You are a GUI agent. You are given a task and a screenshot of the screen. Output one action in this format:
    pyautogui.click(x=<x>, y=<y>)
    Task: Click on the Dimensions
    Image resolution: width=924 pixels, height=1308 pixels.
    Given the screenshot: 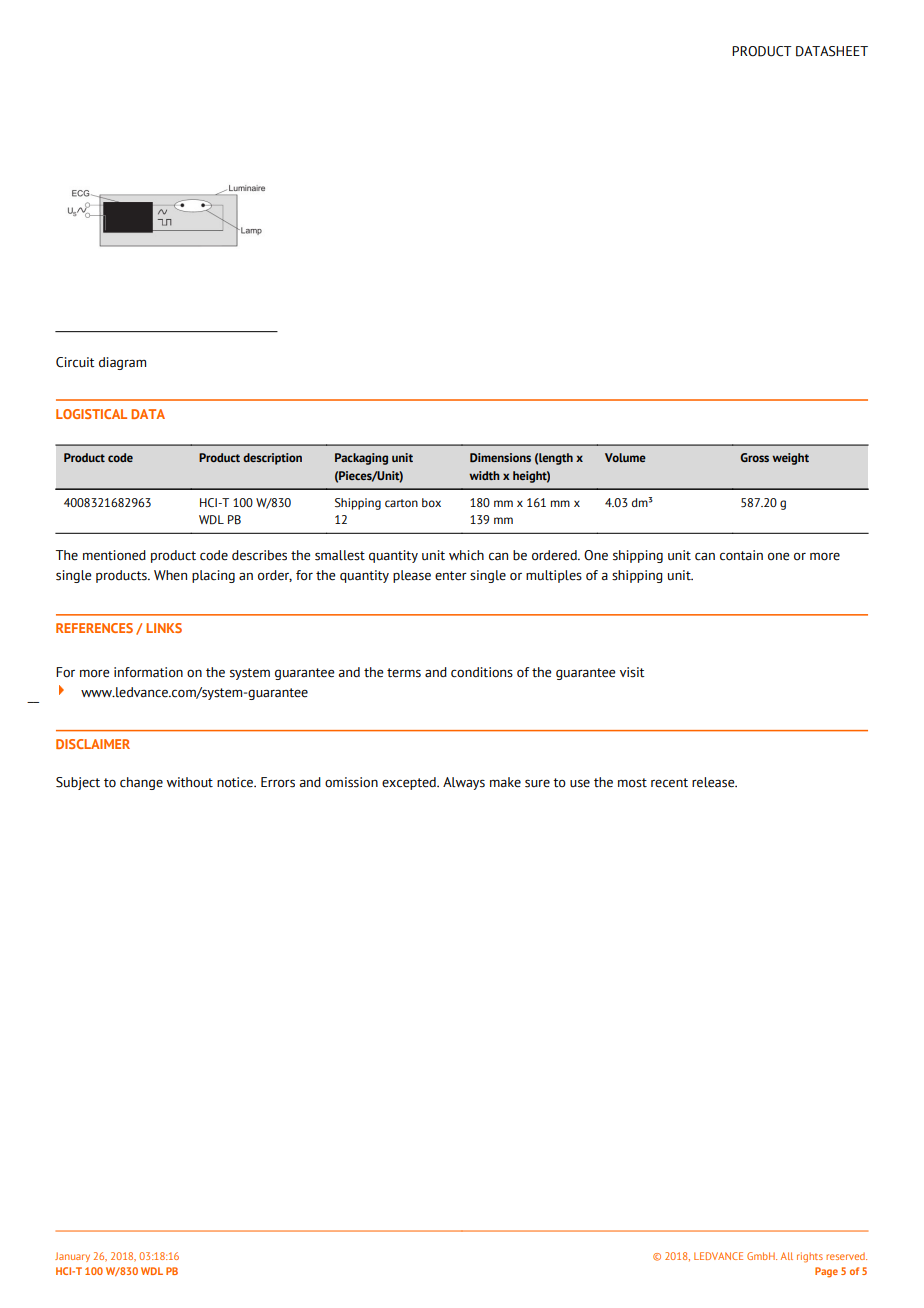 What is the action you would take?
    pyautogui.click(x=500, y=457)
